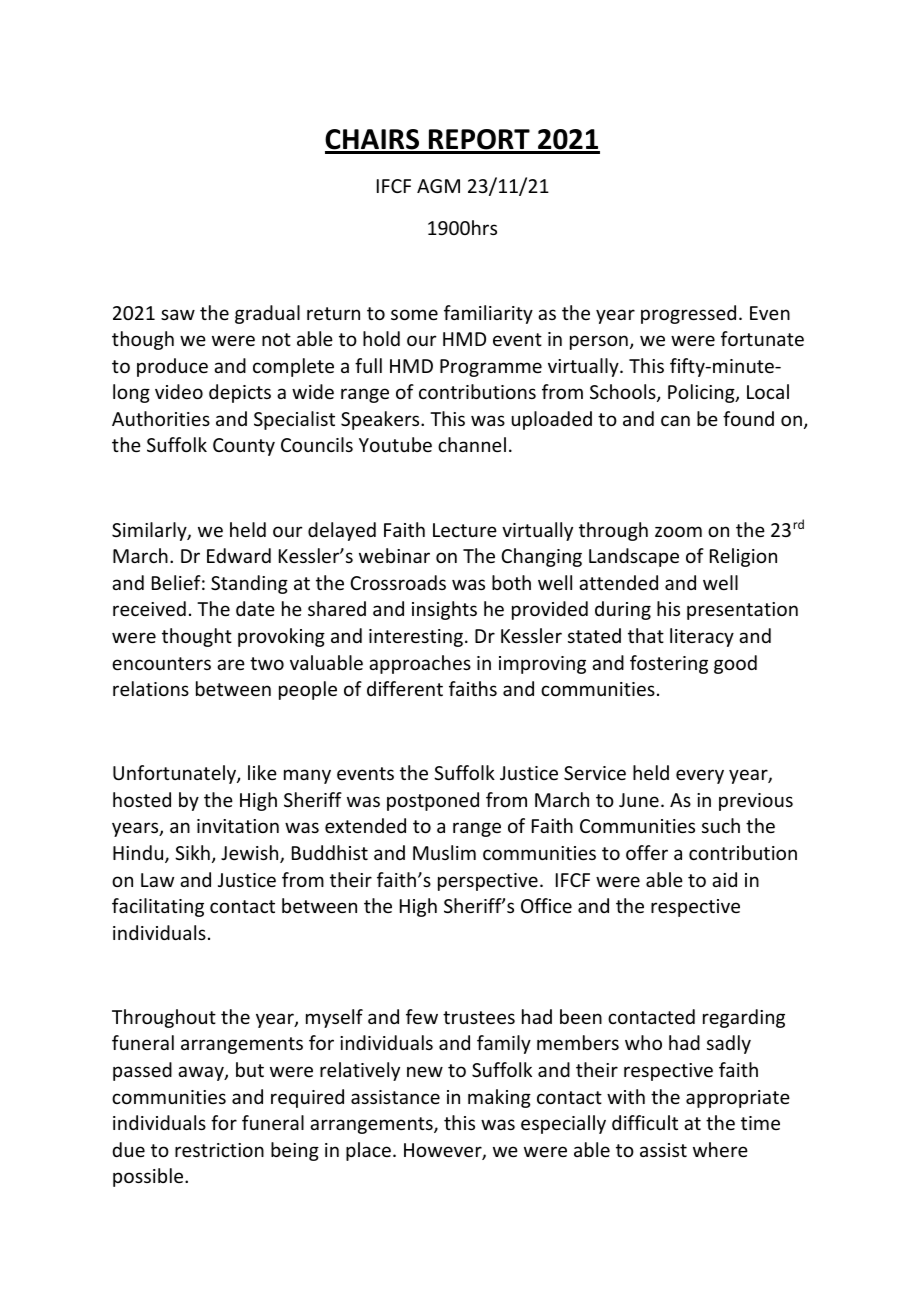  What do you see at coordinates (192, 852) in the document?
I see `Sikh` at bounding box center [192, 852].
